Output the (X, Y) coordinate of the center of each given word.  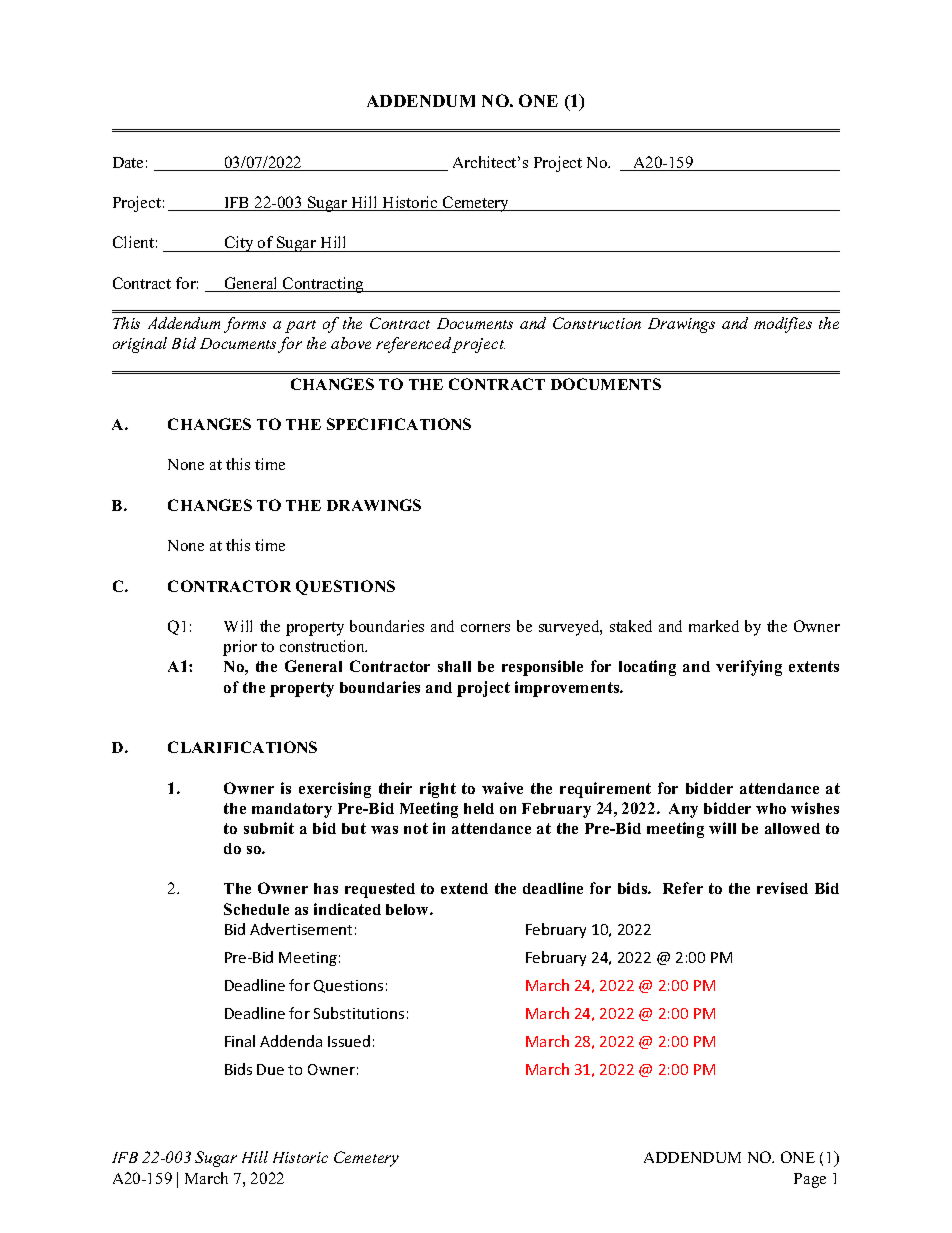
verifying (749, 668)
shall (454, 666)
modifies (783, 325)
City (239, 244)
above (351, 343)
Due (270, 1069)
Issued (349, 1041)
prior (240, 648)
